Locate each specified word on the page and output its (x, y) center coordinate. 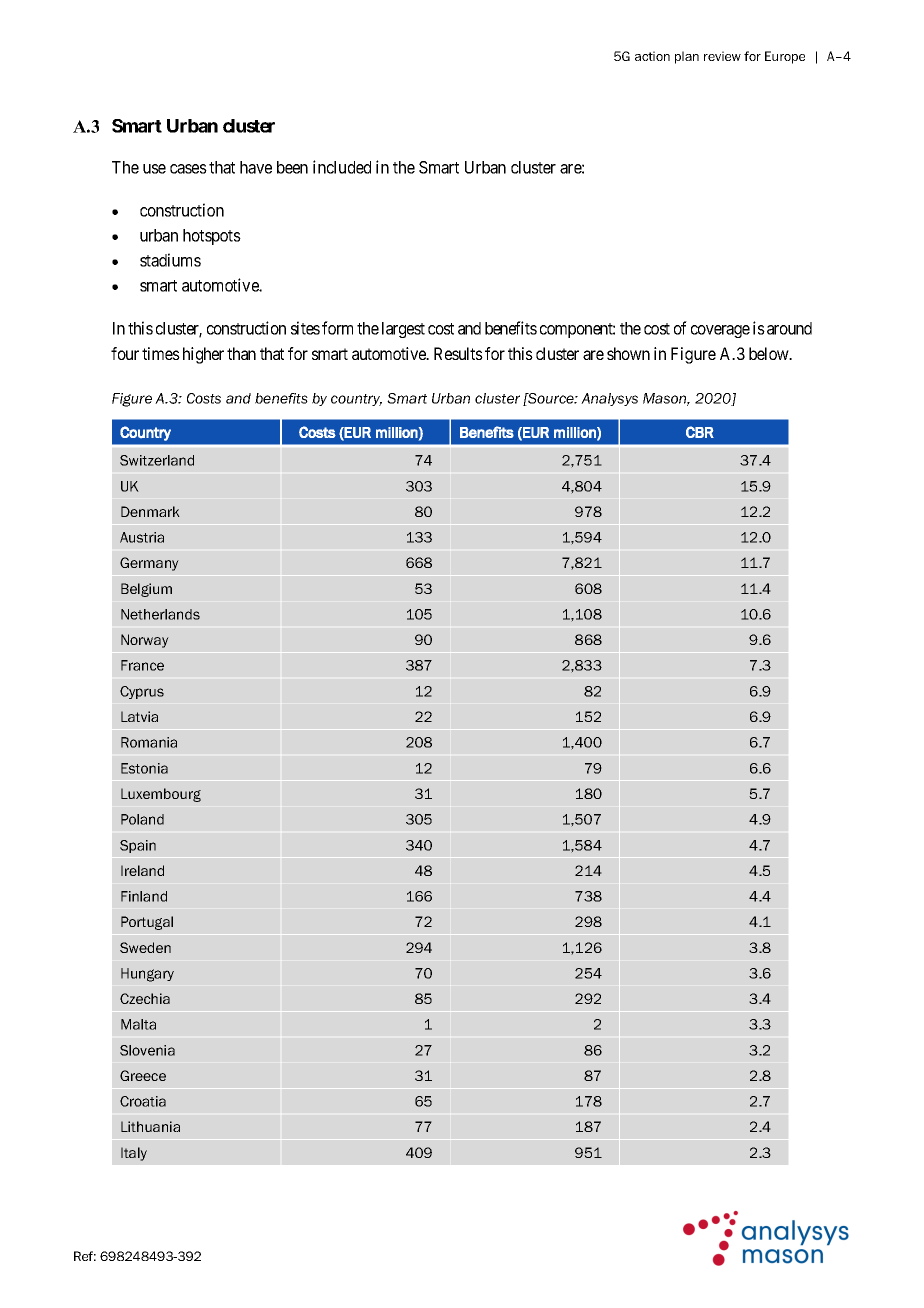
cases (188, 169)
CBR (700, 432)
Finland (144, 896)
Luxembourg (161, 795)
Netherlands (160, 614)
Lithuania (150, 1126)
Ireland (142, 870)
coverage (720, 331)
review (722, 56)
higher (203, 355)
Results (458, 353)
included (342, 167)
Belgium (146, 590)
